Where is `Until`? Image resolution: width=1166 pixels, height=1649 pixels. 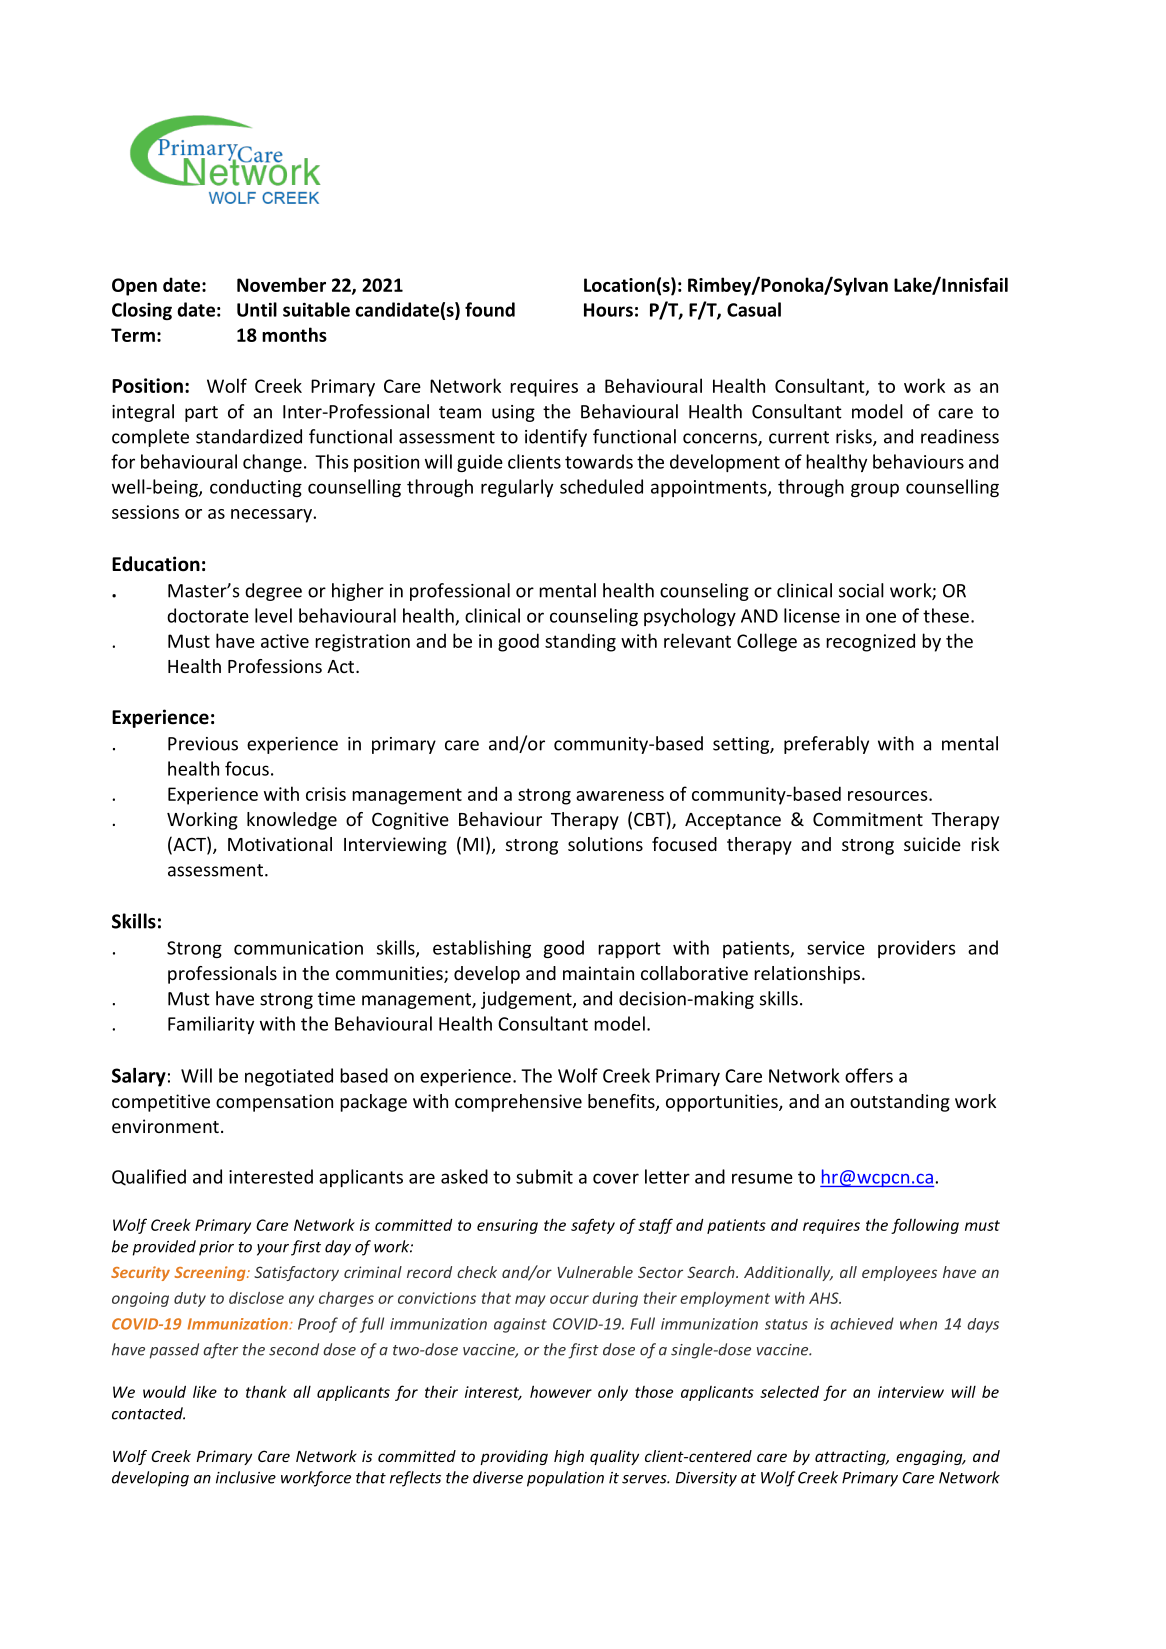
Until is located at coordinates (257, 309).
